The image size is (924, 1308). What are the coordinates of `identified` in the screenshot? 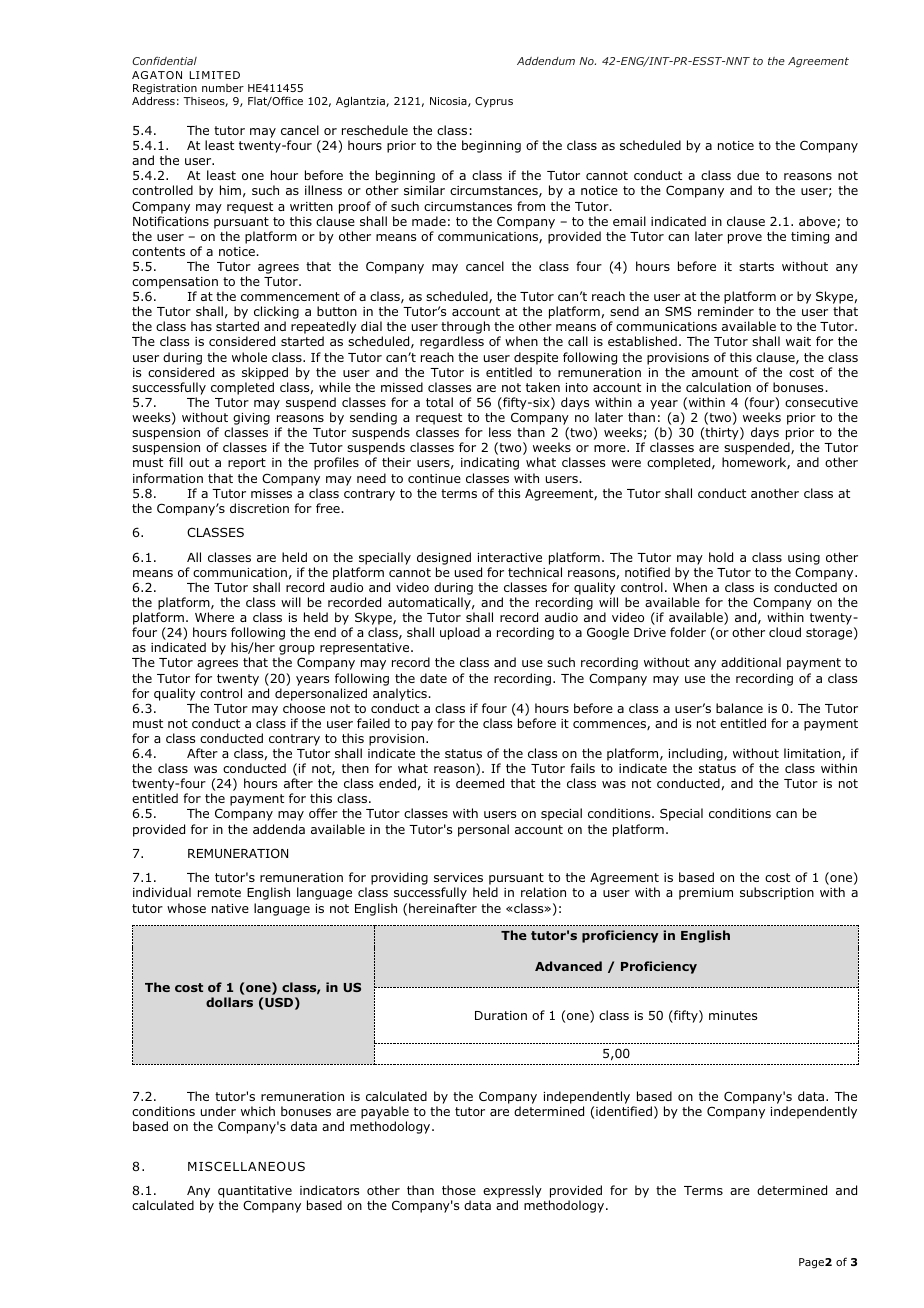 It's located at (624, 1111).
